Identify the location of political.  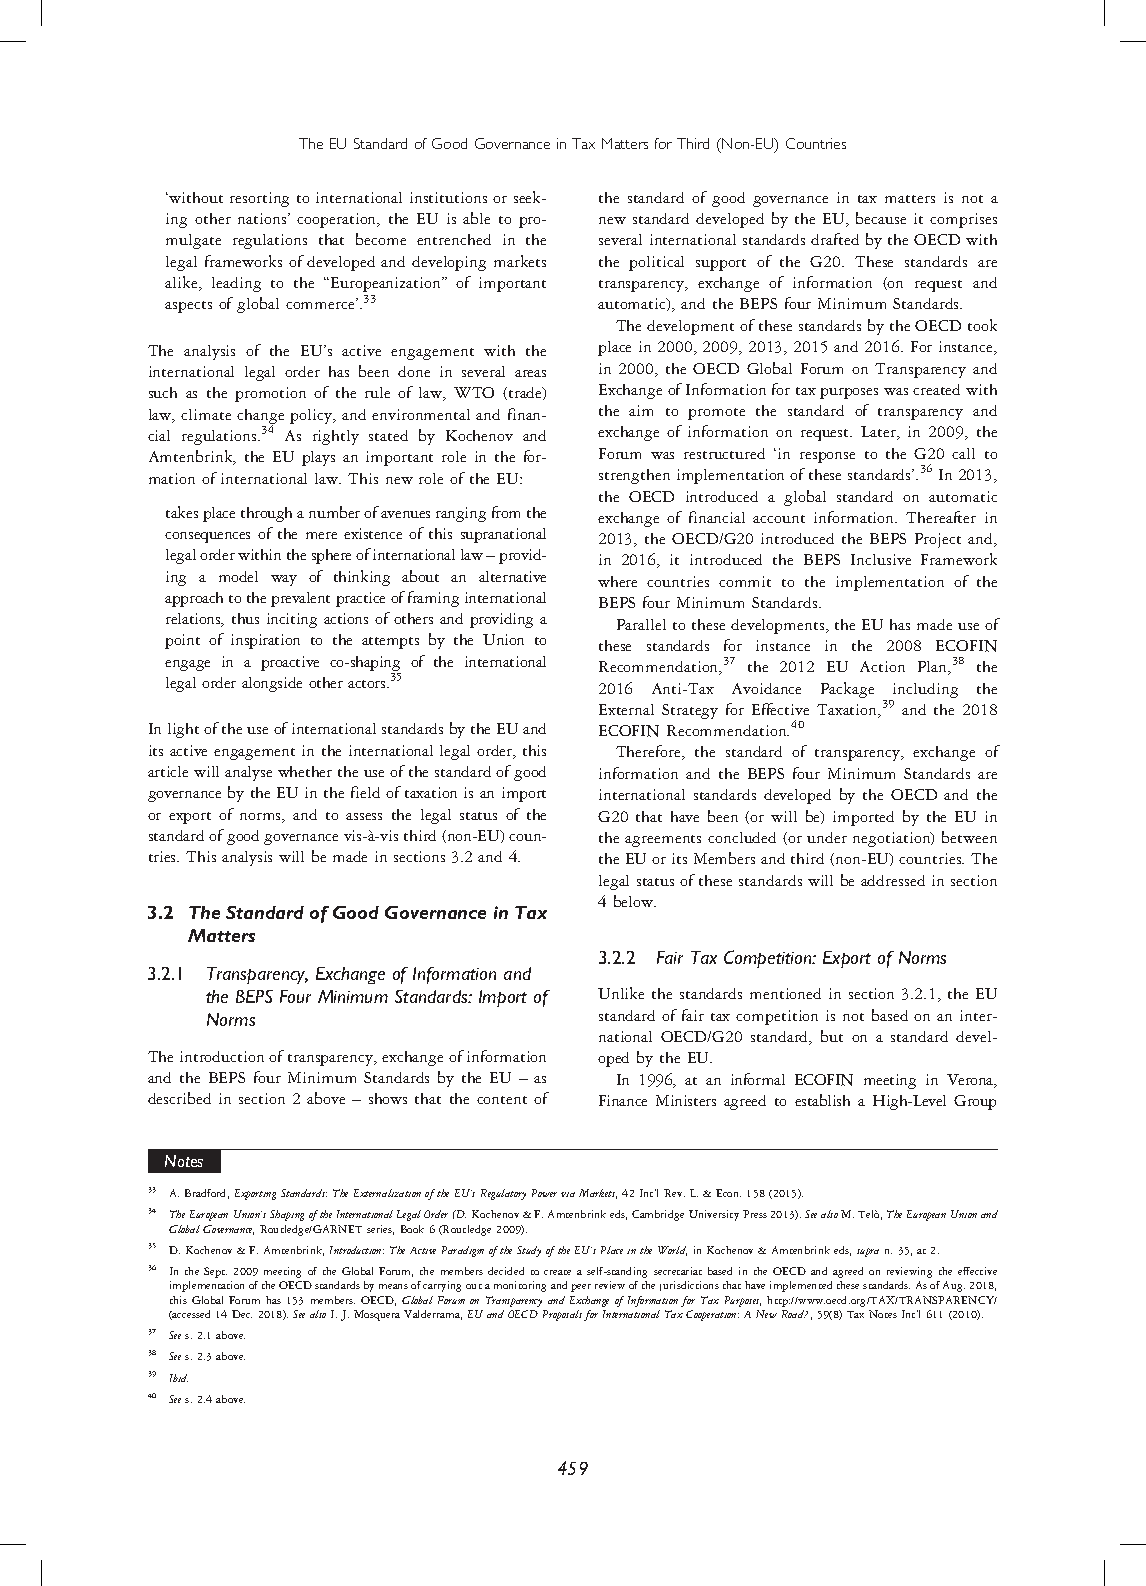
(656, 263).
